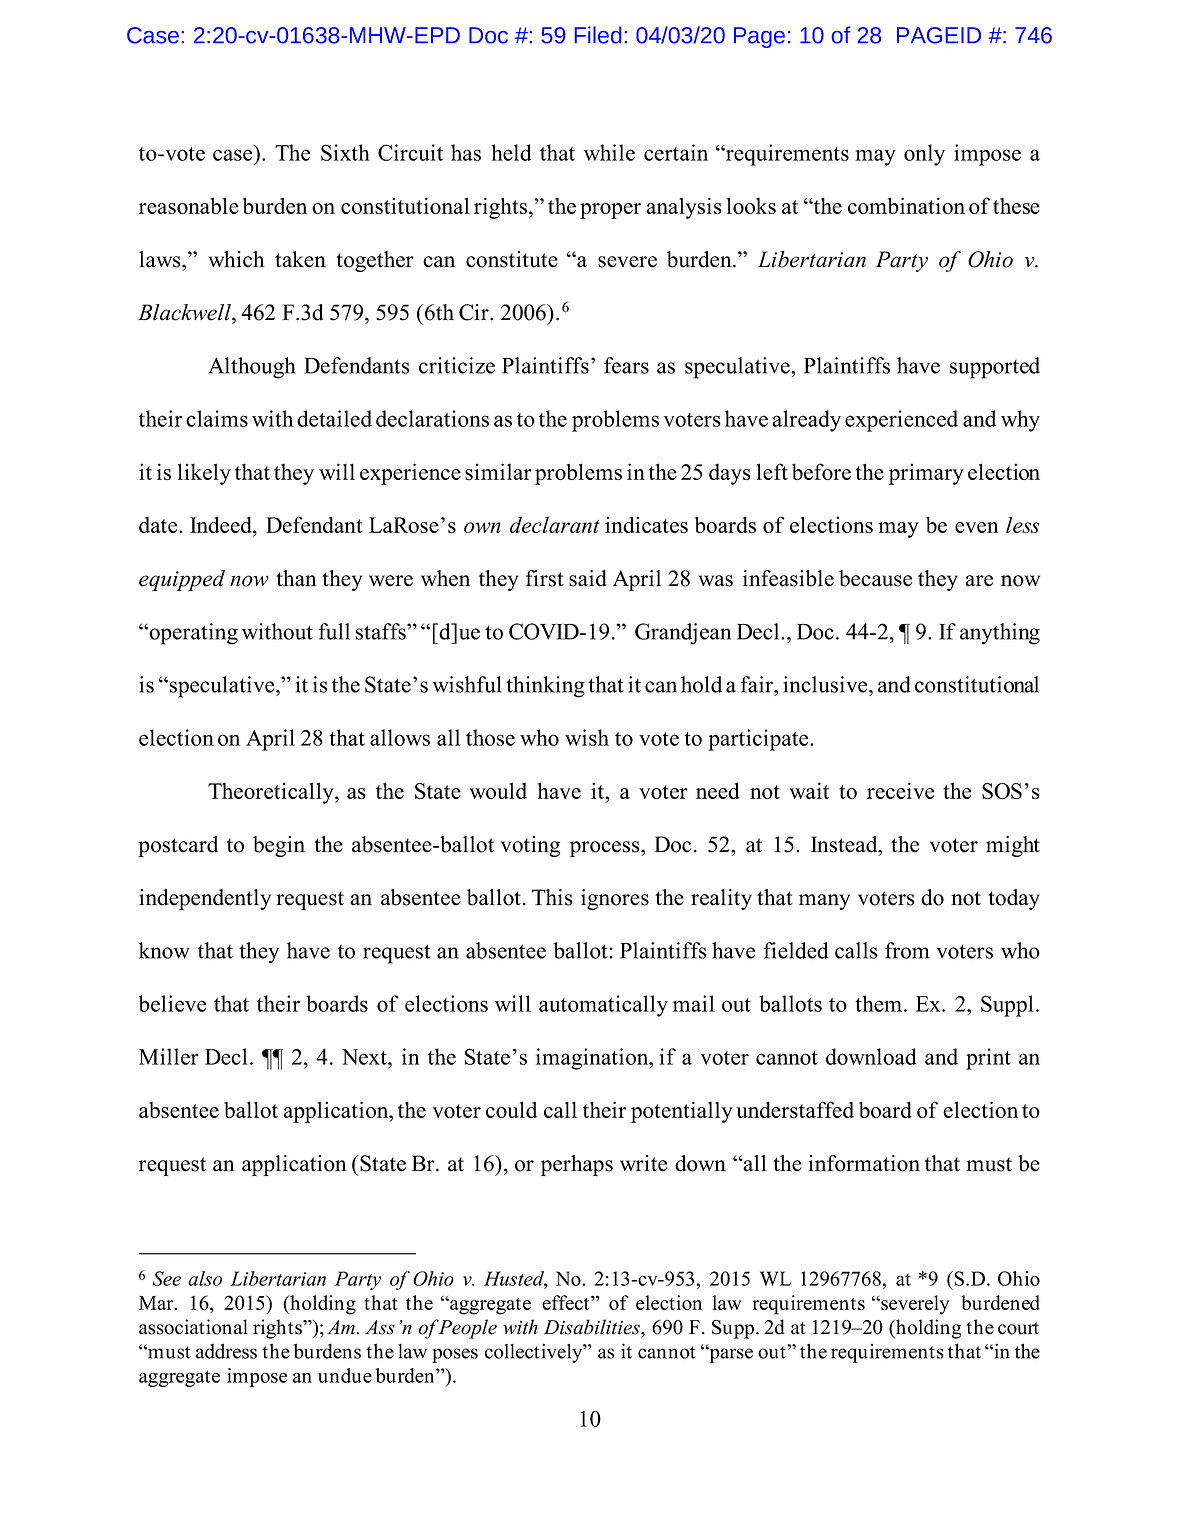 This page has width=1179, height=1526. What do you see at coordinates (826, 684) in the page?
I see `inclusive` at bounding box center [826, 684].
